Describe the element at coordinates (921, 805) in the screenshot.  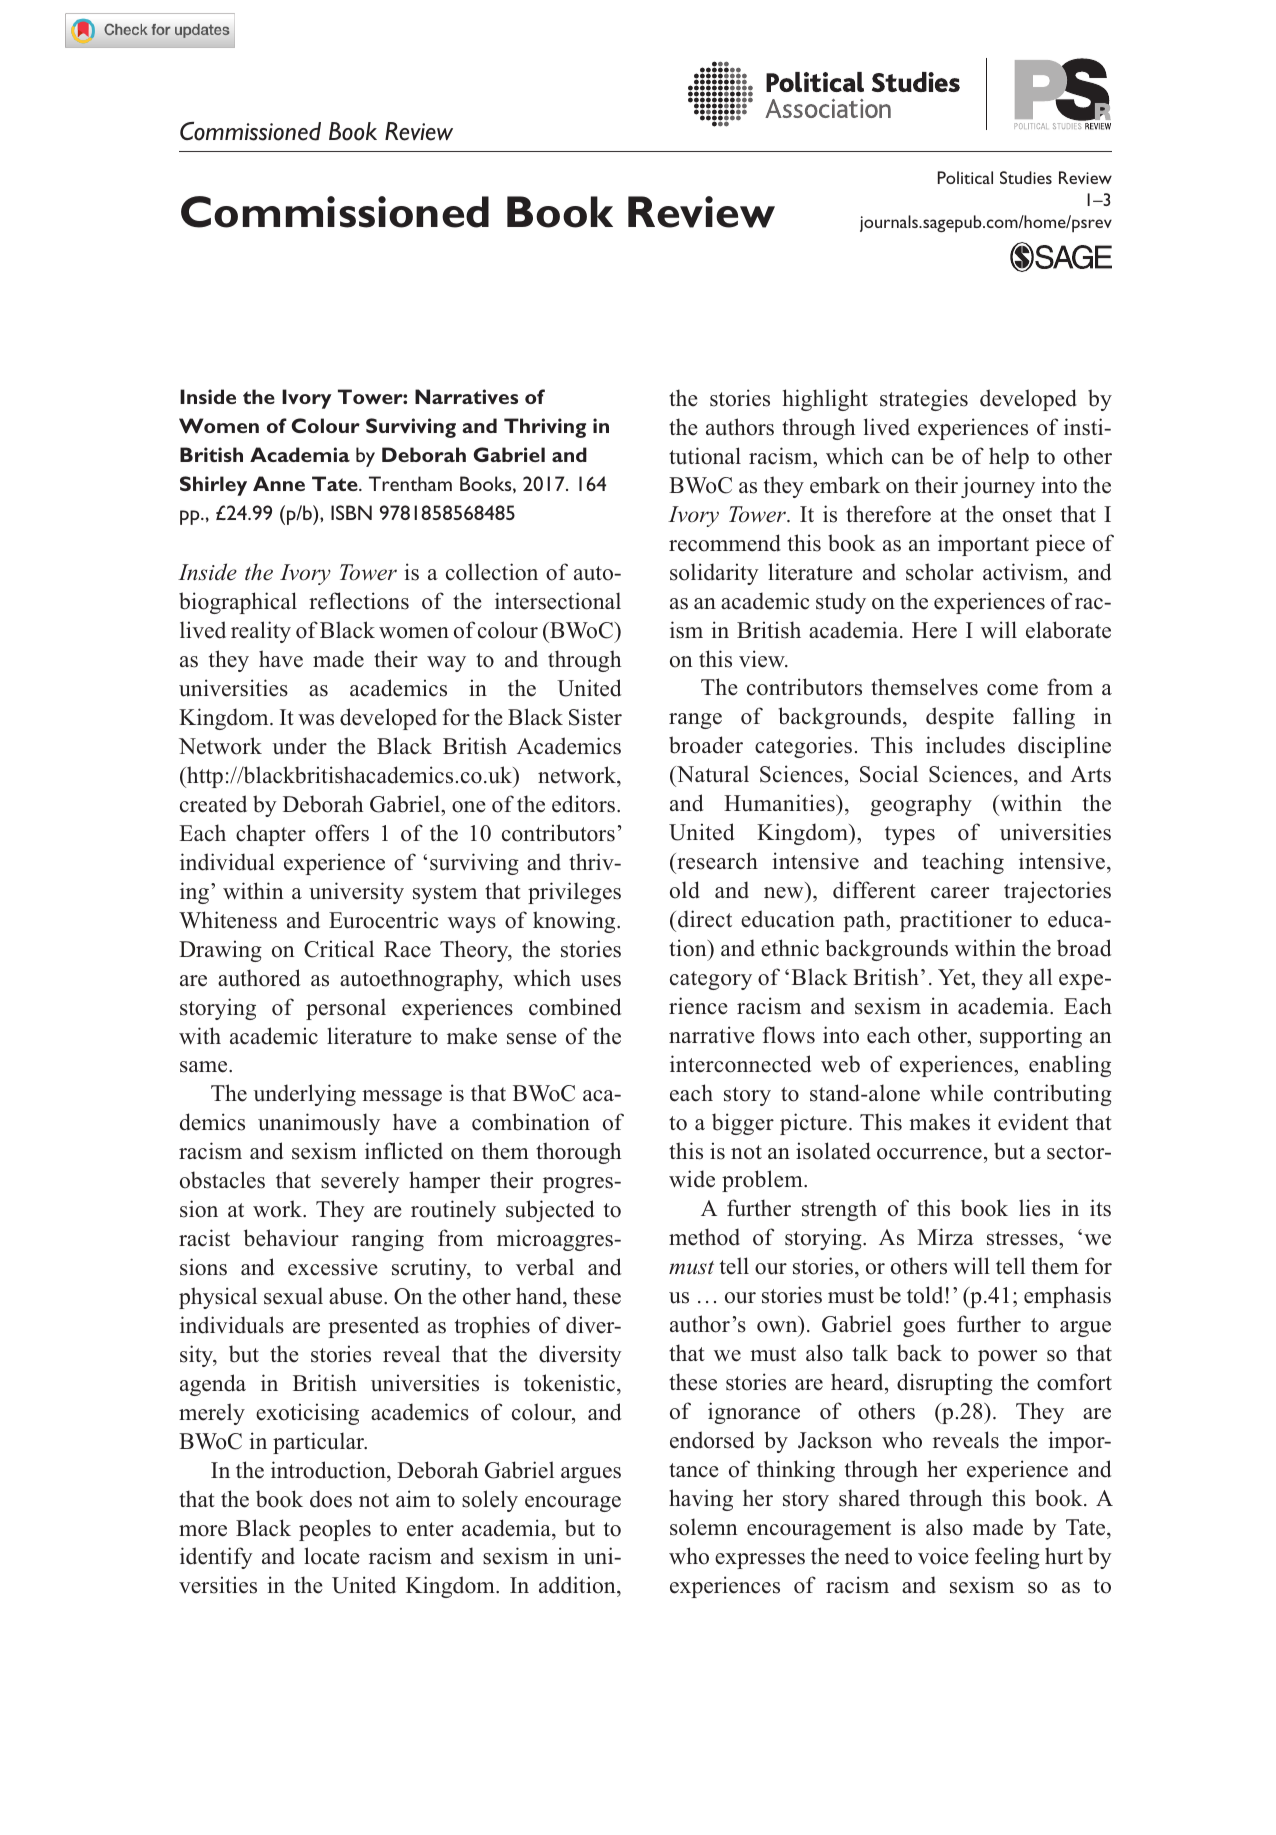
I see `geography` at that location.
